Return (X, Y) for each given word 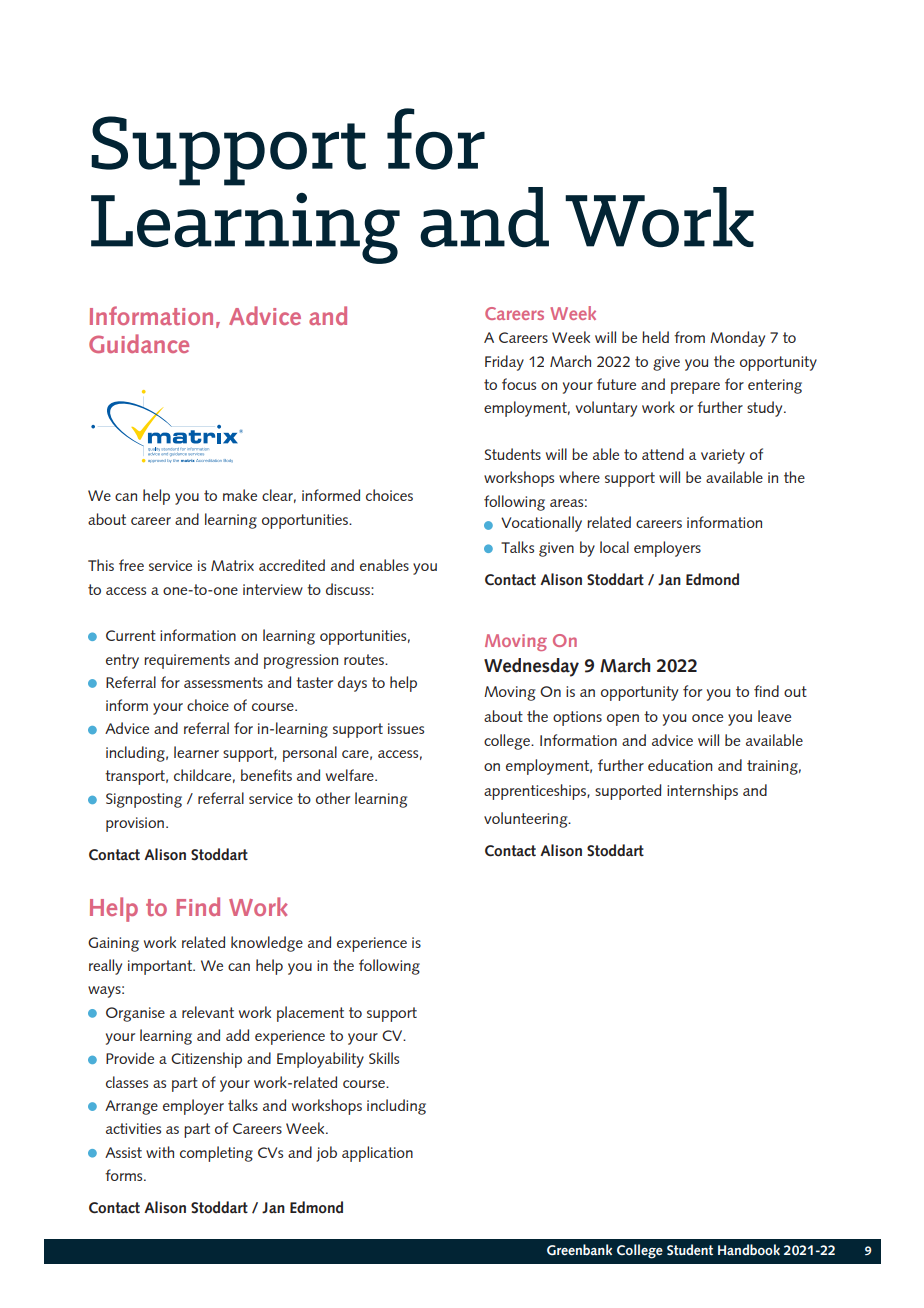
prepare (695, 388)
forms (125, 1175)
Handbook (749, 1249)
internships (702, 792)
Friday (504, 363)
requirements (187, 661)
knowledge (267, 944)
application (377, 1154)
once (707, 718)
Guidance (139, 343)
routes (365, 659)
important (161, 967)
